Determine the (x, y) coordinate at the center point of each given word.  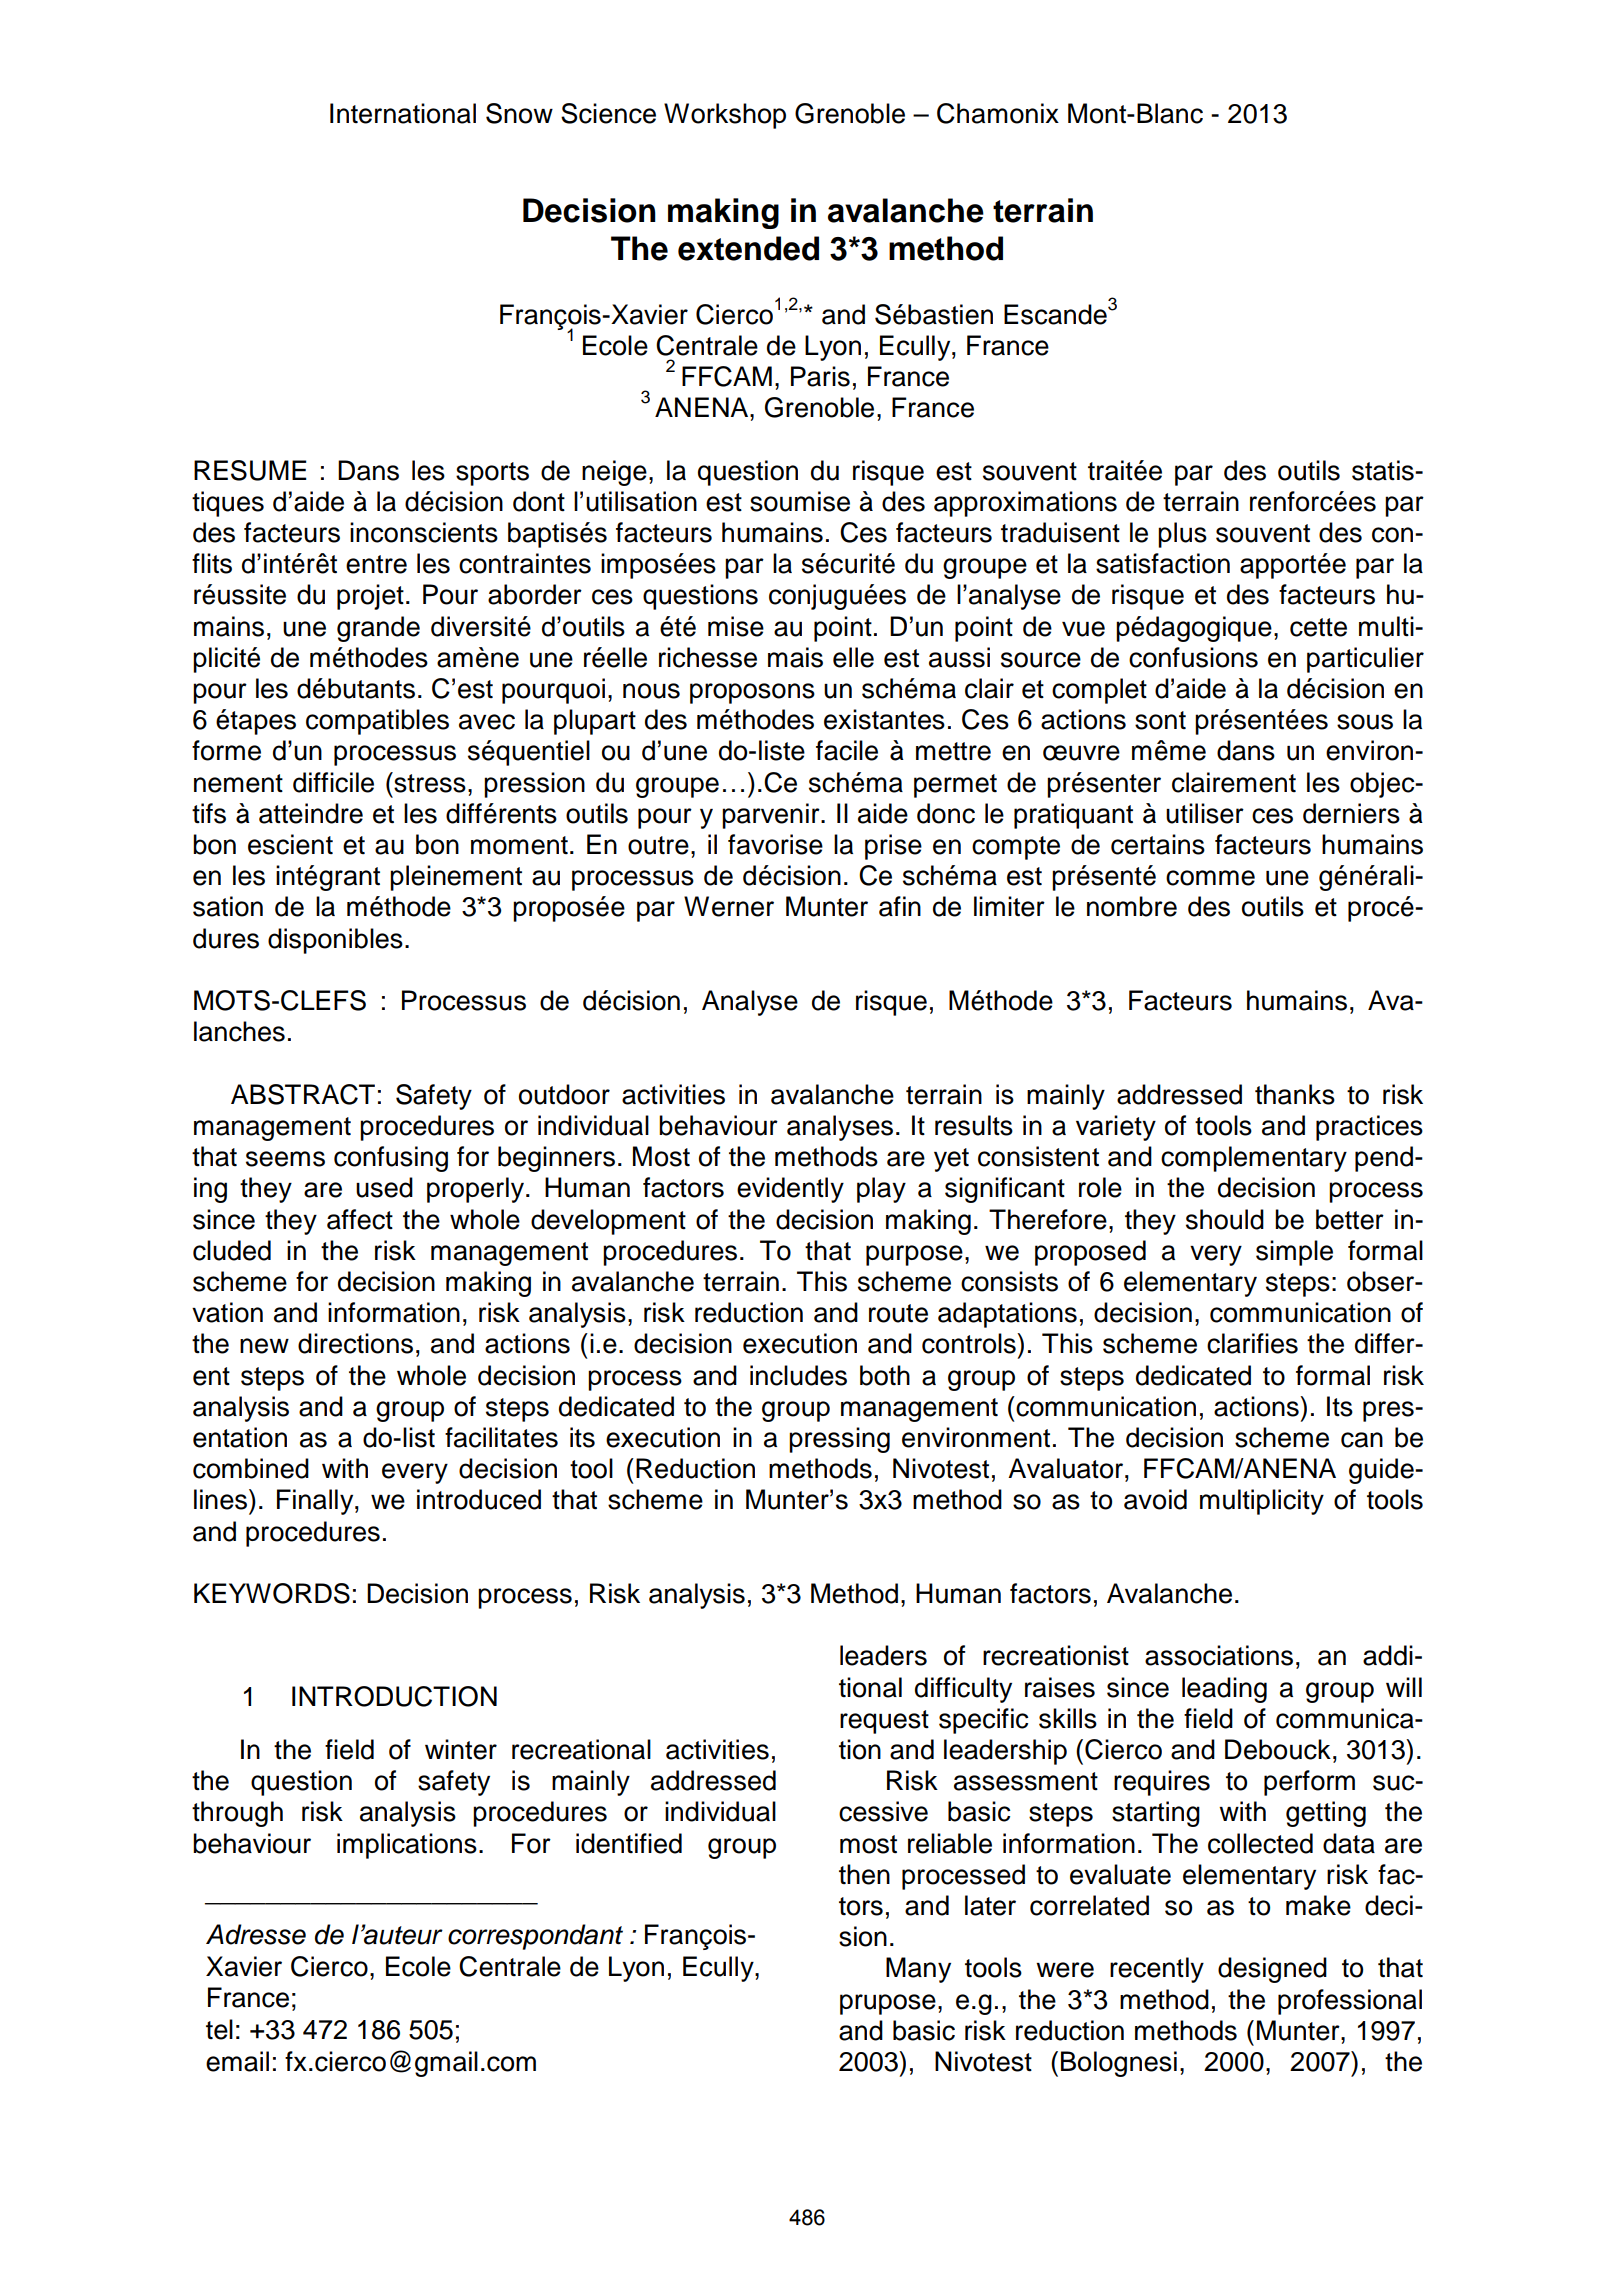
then (864, 1874)
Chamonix (998, 113)
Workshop (725, 116)
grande (378, 629)
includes (798, 1375)
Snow (519, 113)
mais (795, 657)
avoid (1155, 1499)
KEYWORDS (272, 1593)
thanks (1295, 1094)
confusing (391, 1159)
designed (1272, 1970)
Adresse (256, 1934)
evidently (790, 1190)
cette (1318, 627)
